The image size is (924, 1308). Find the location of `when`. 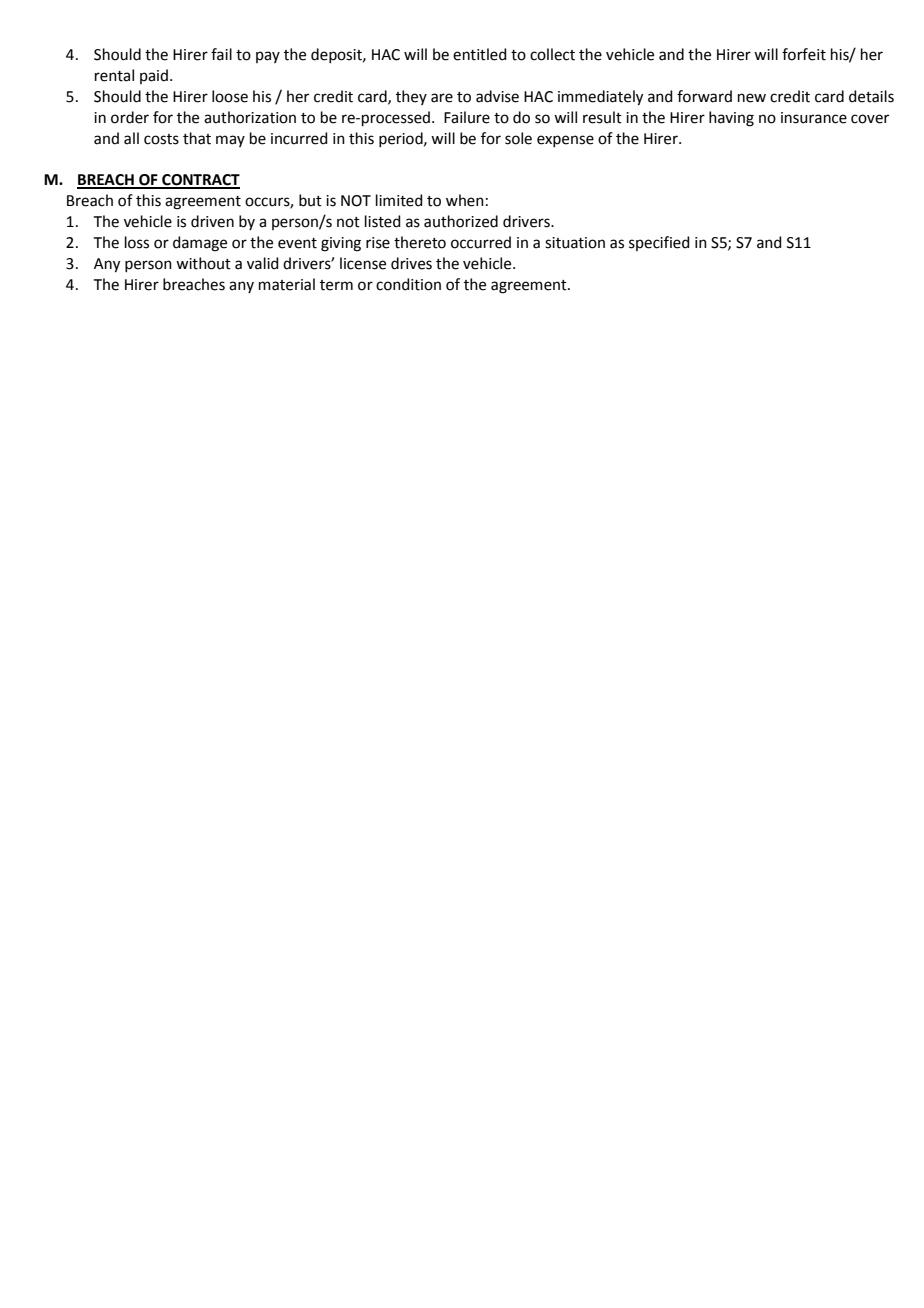

when is located at coordinates (465, 200).
